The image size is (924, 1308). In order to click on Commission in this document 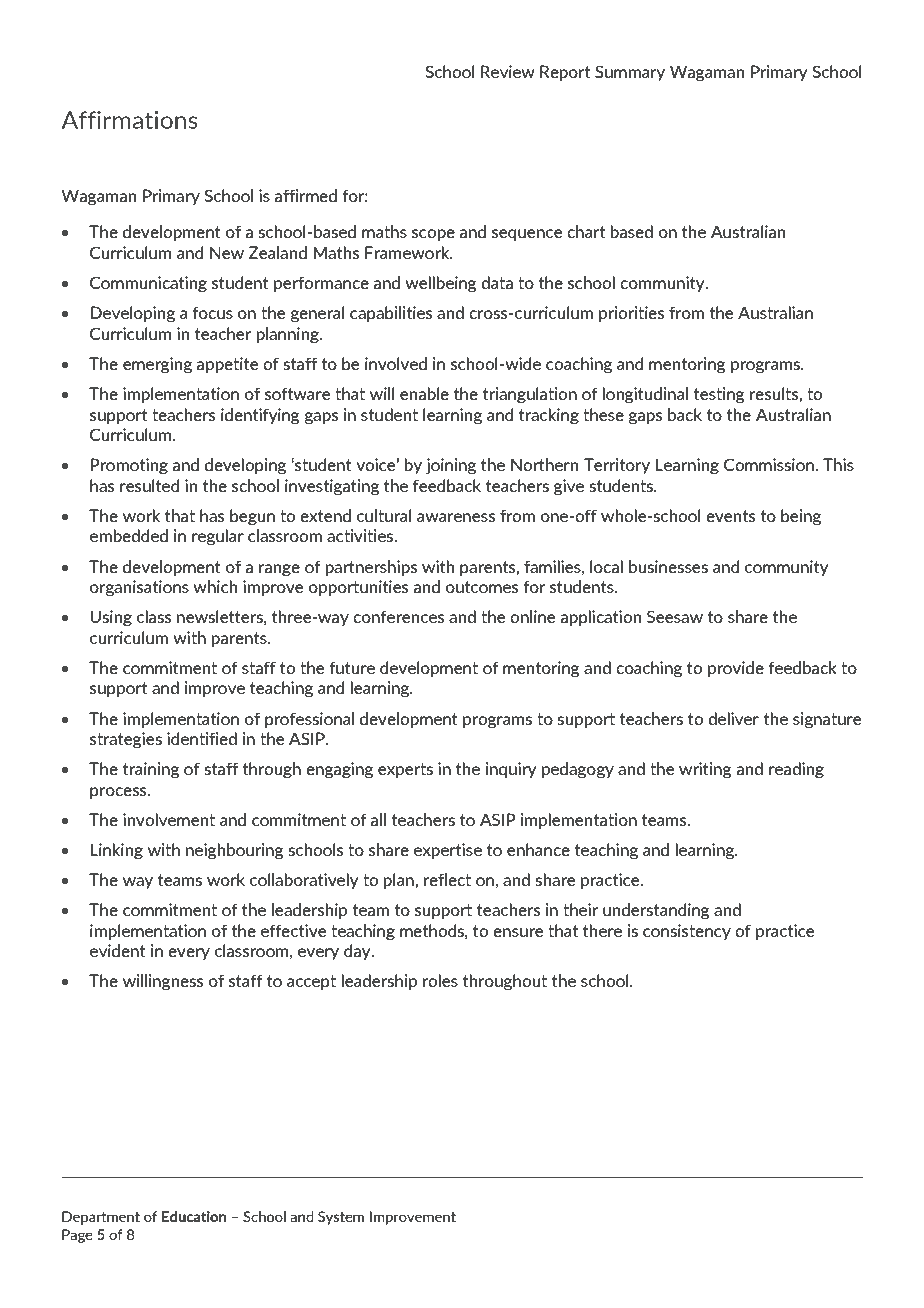, I will do `click(770, 464)`.
